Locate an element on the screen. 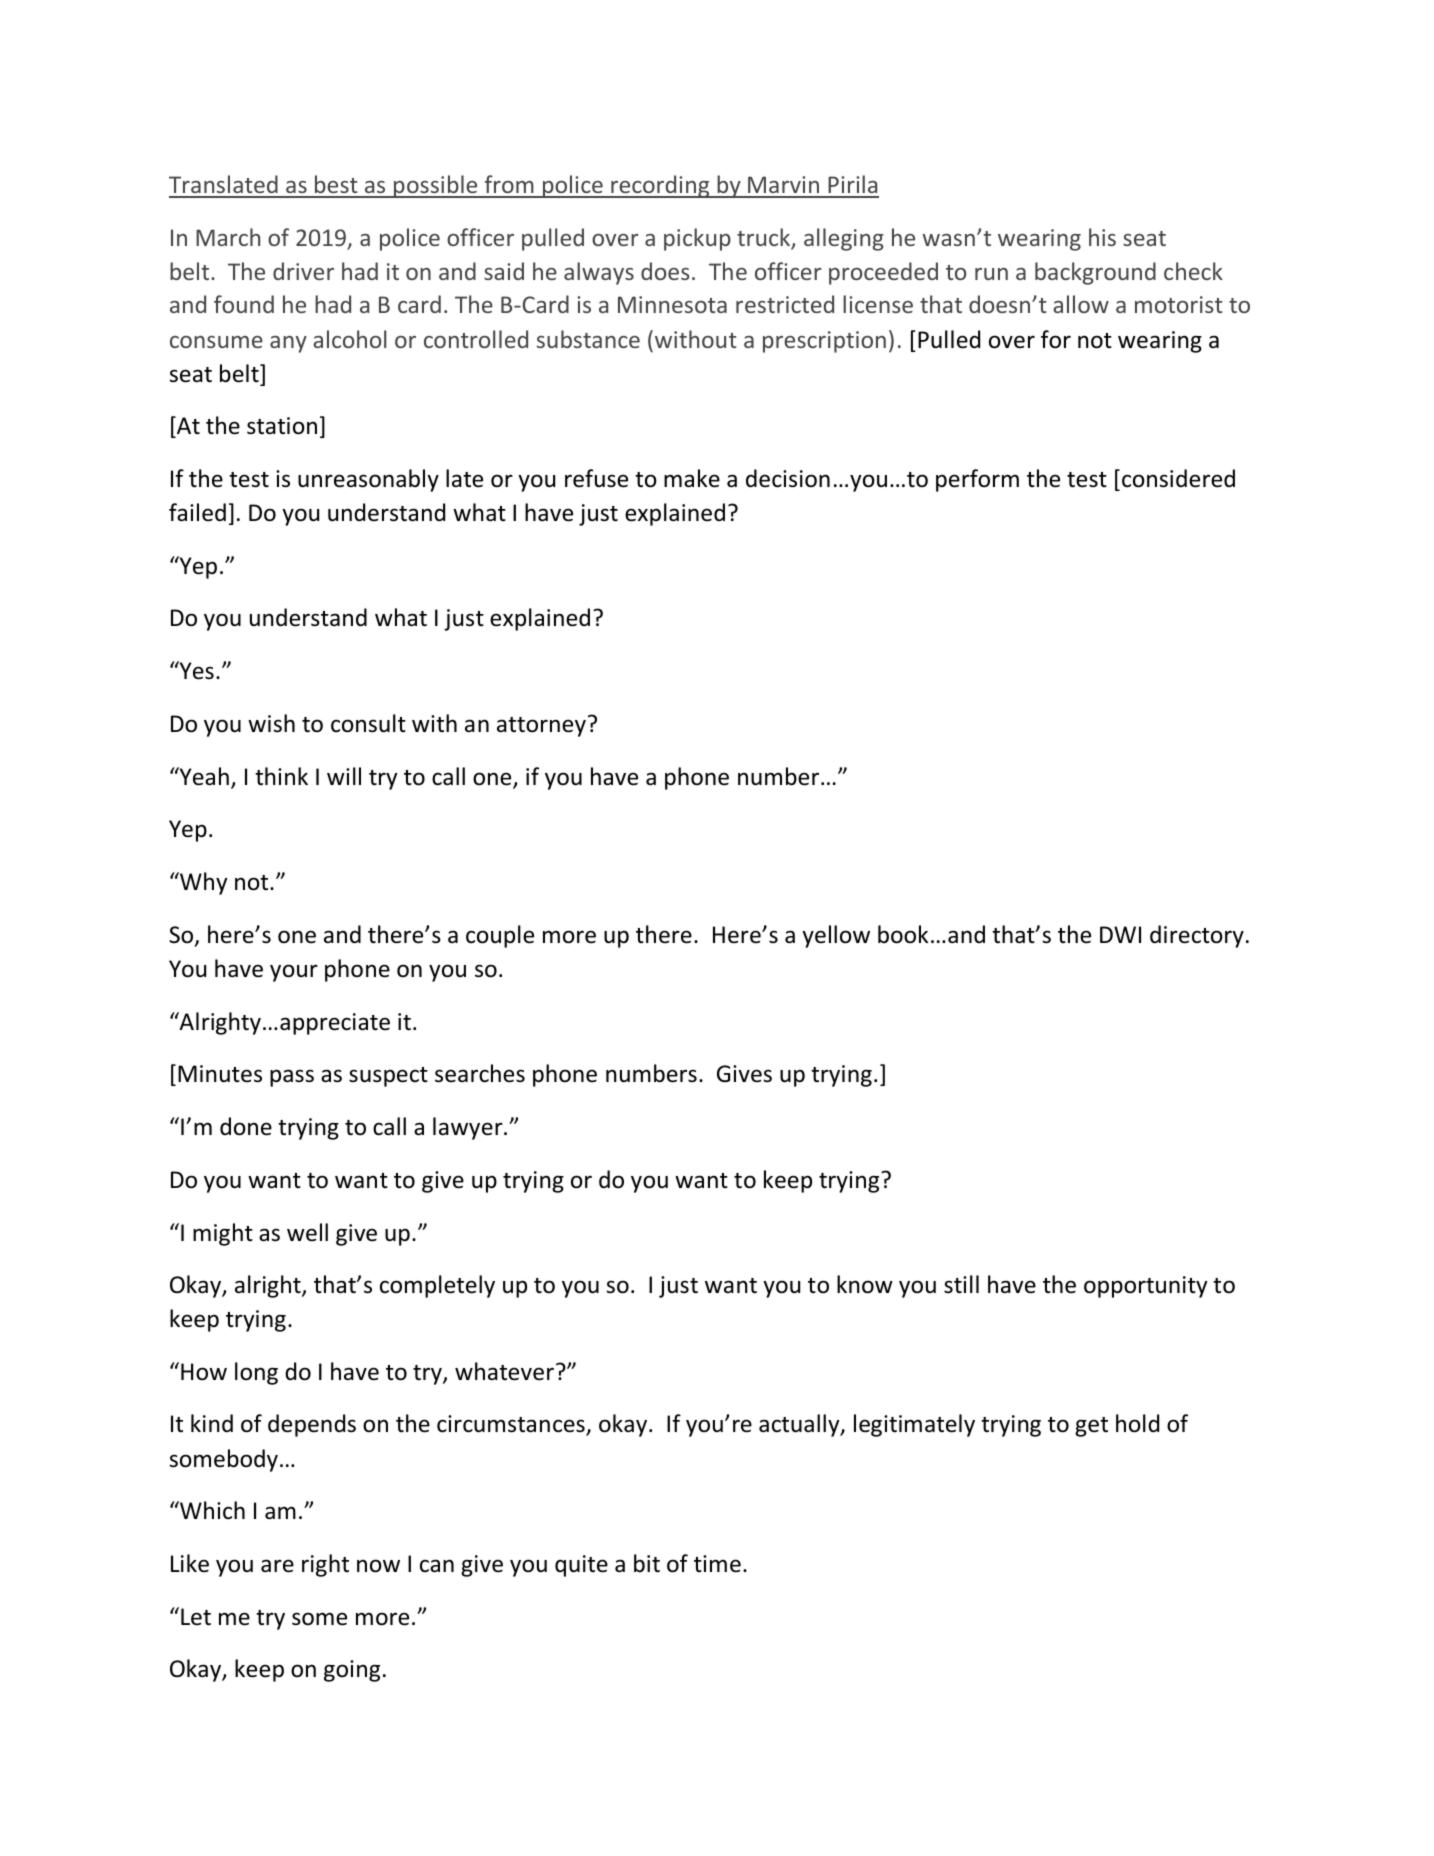 The height and width of the screenshot is (1856, 1434). going is located at coordinates (352, 1671).
